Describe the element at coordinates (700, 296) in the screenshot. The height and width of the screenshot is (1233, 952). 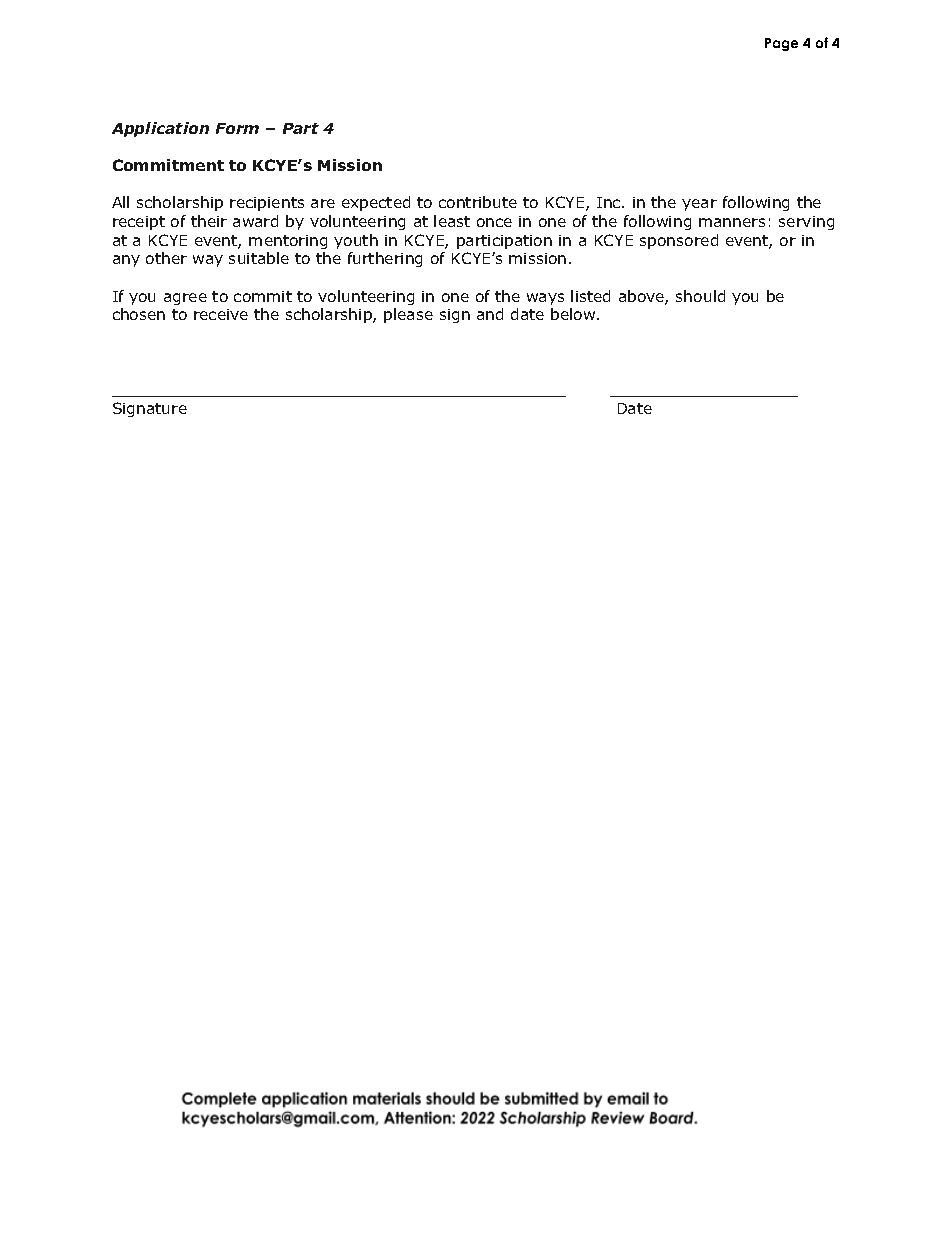
I see `should` at that location.
